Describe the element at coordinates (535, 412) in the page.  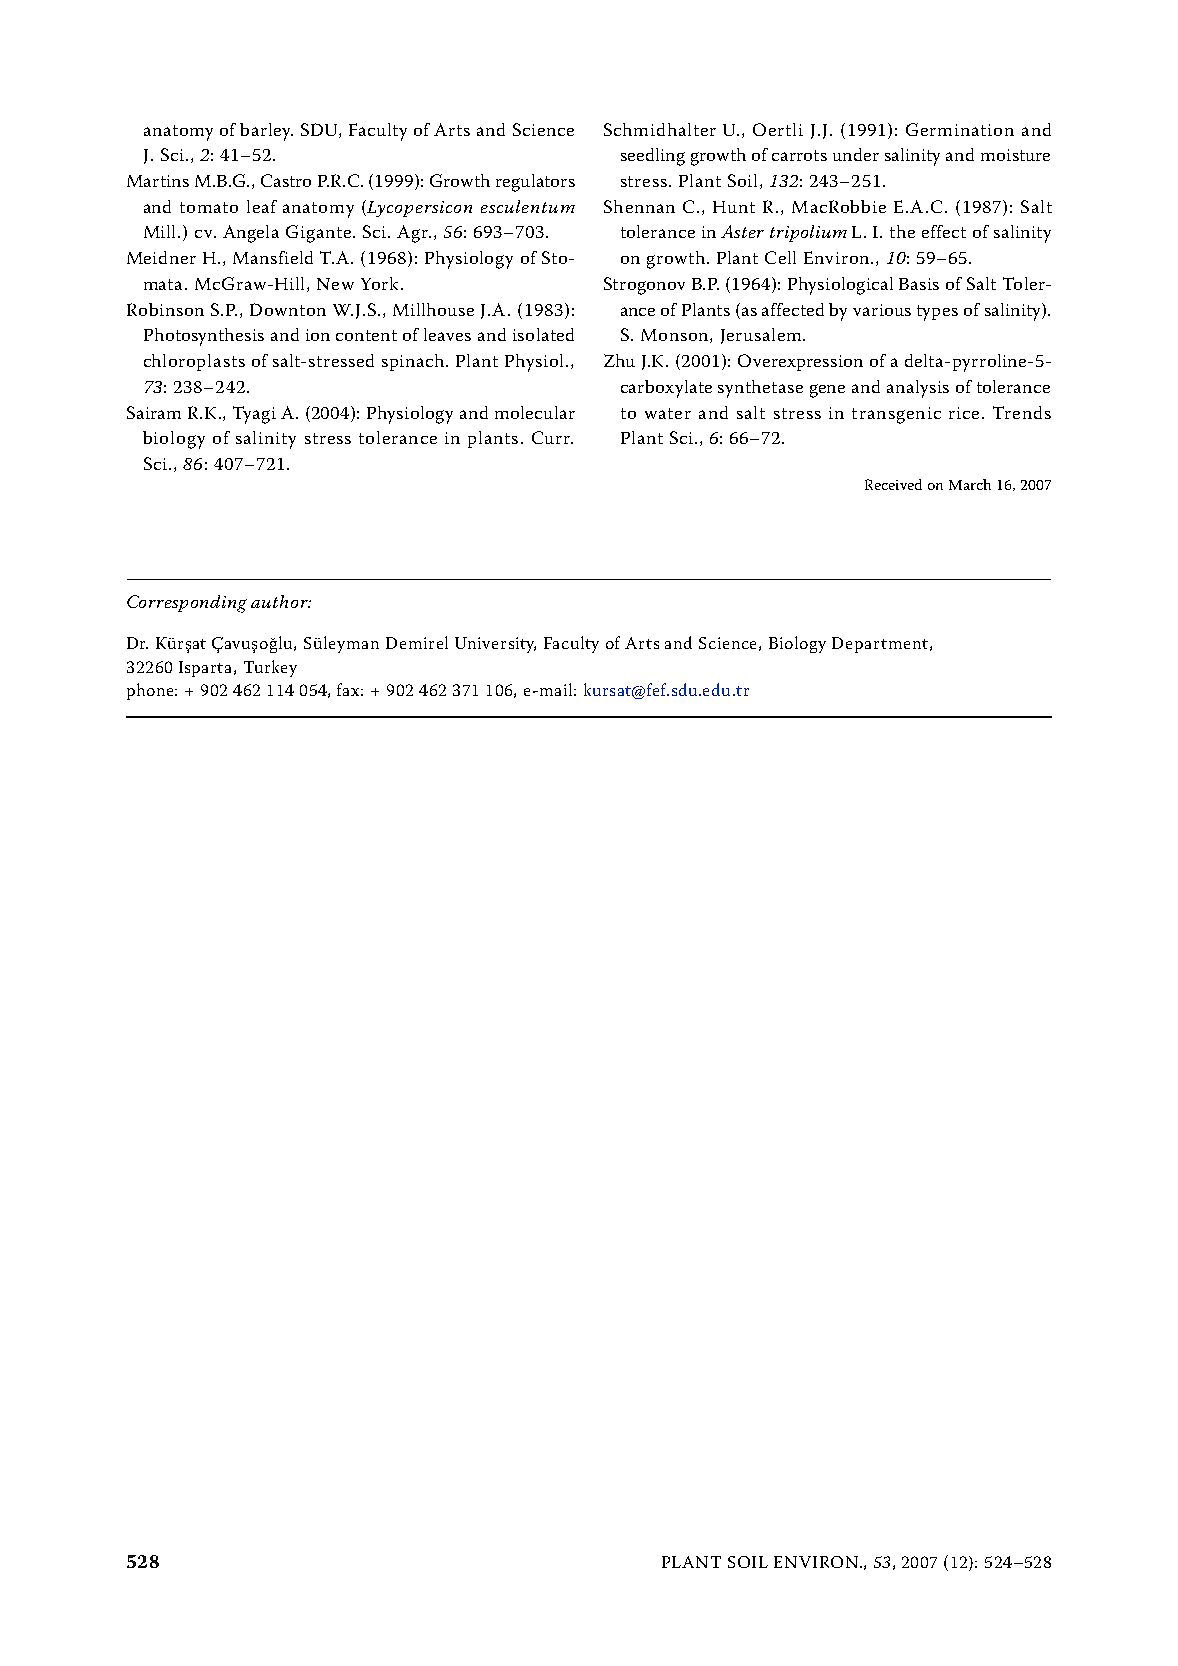
I see `molecular` at that location.
